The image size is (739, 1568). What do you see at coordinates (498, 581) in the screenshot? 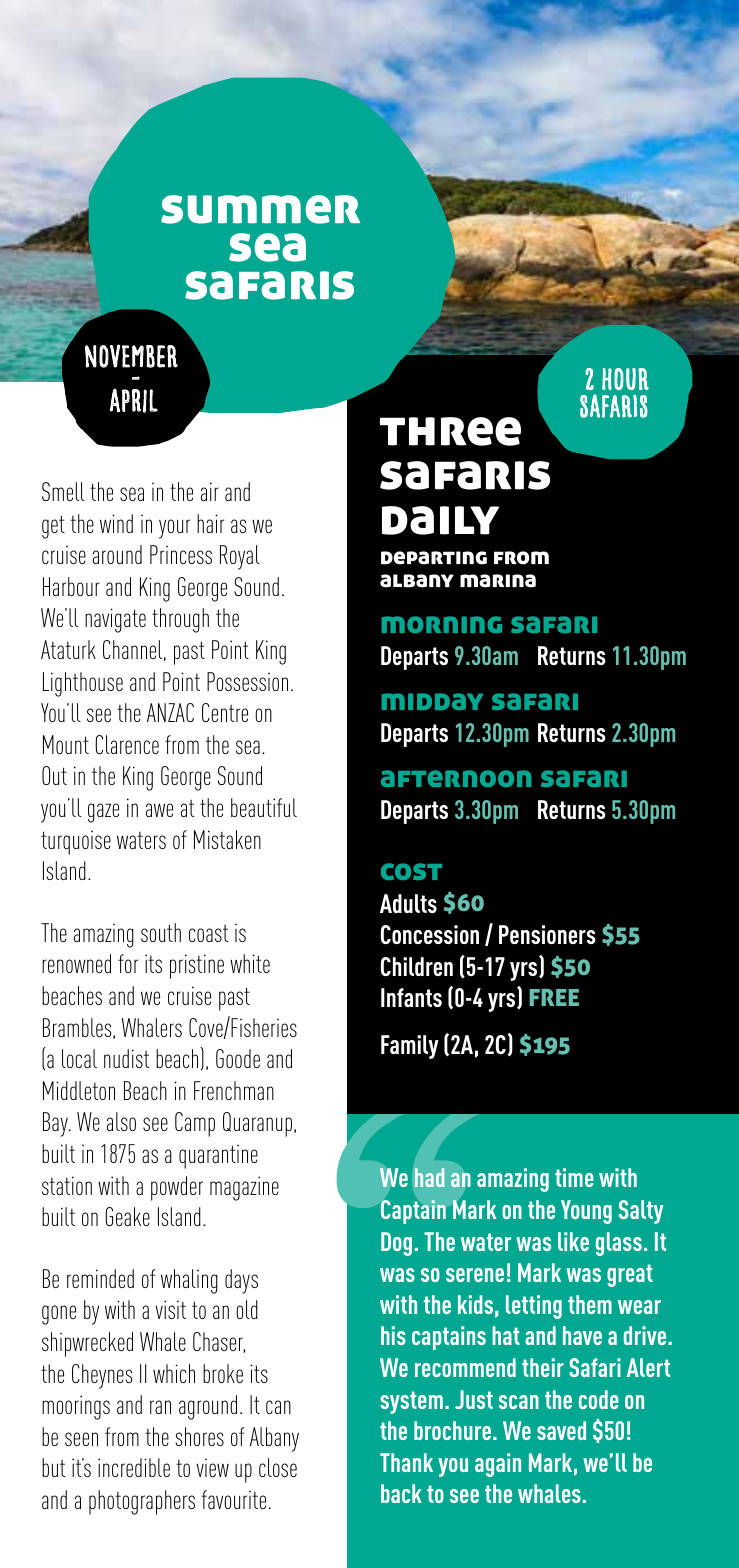
I see `marina` at bounding box center [498, 581].
